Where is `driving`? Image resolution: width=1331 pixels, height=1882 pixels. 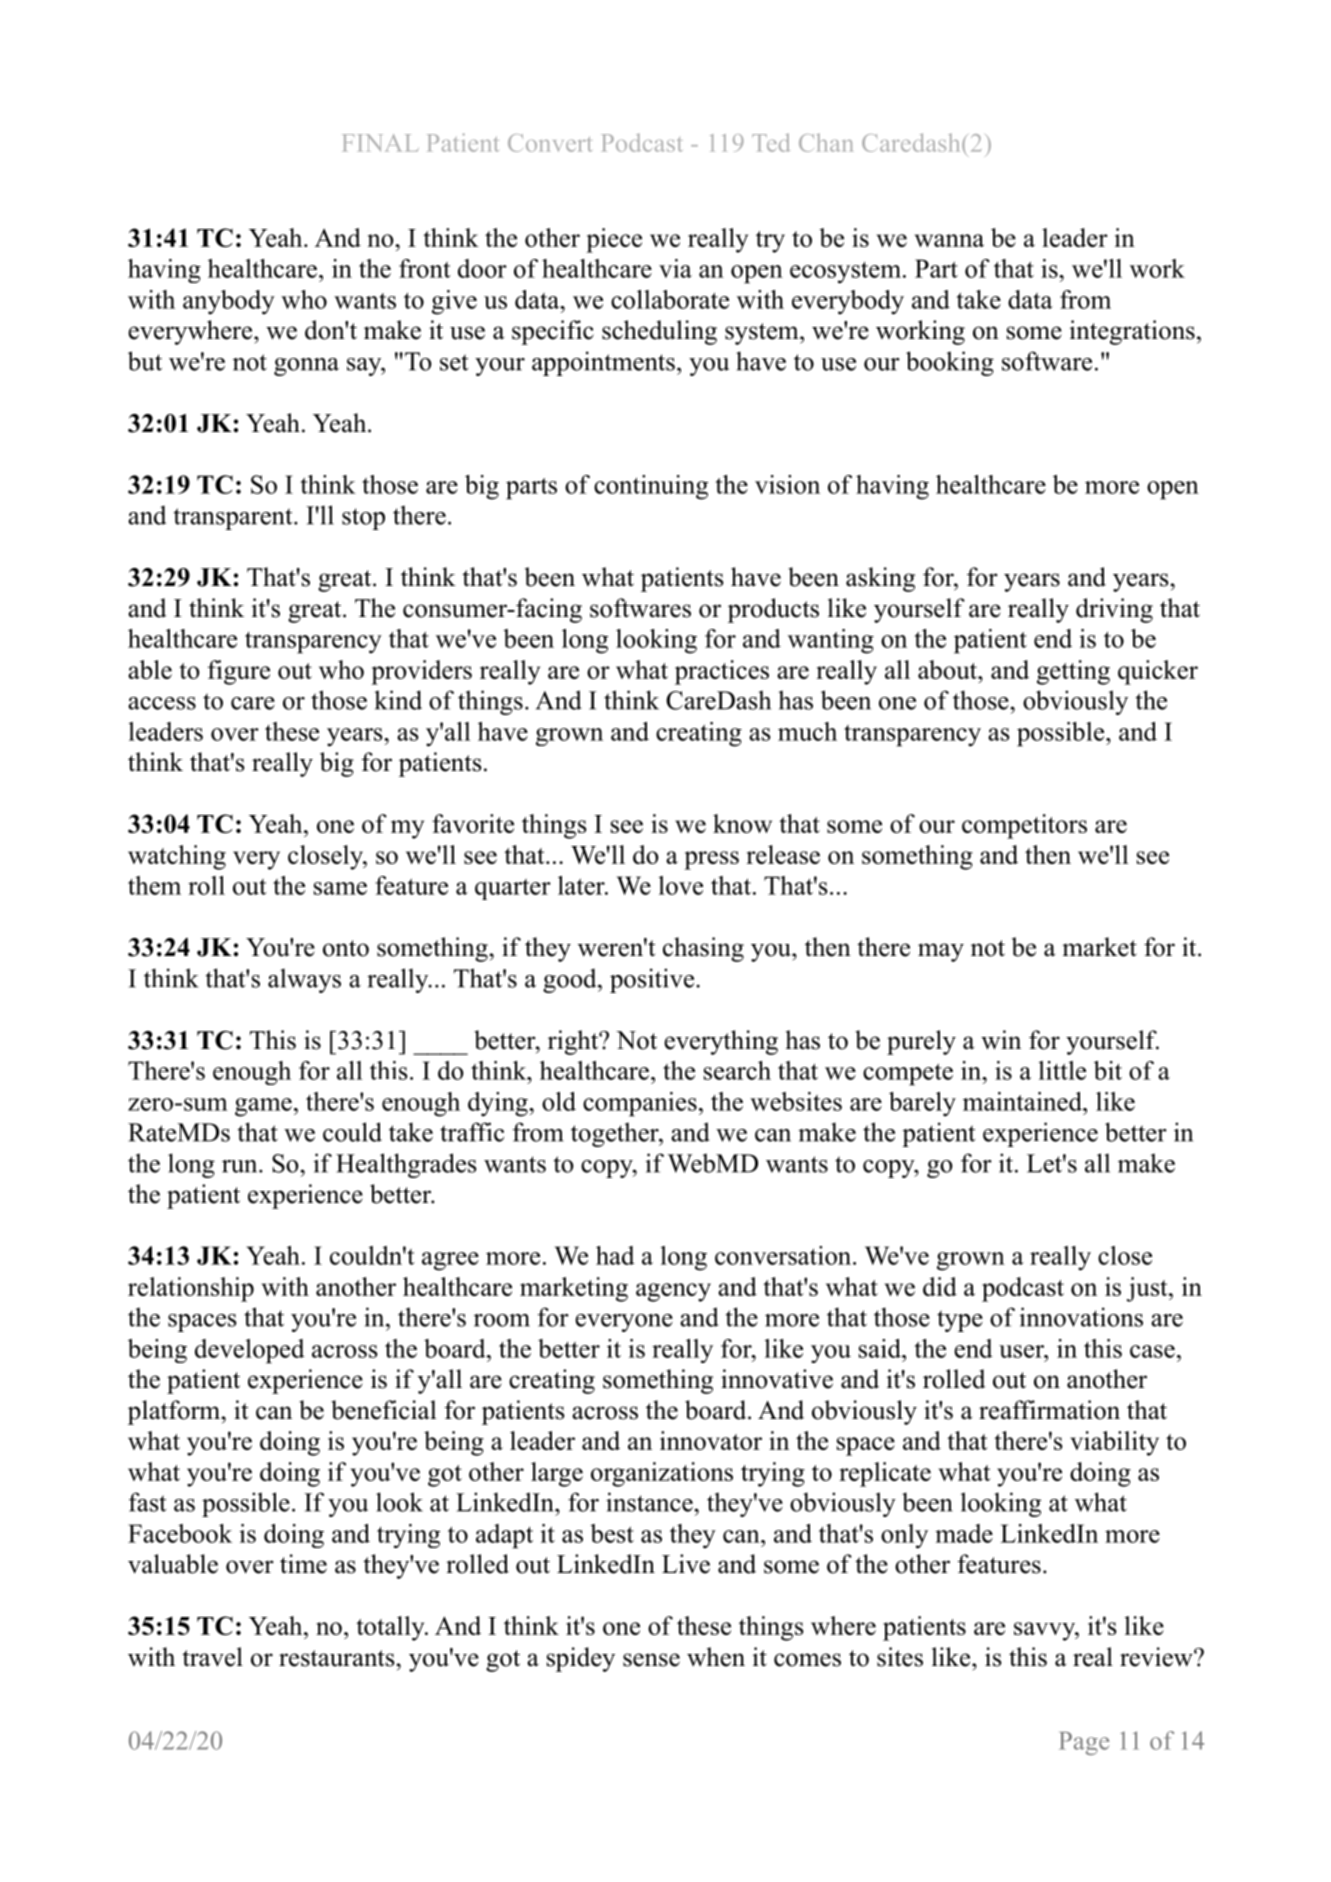
driving is located at coordinates (1114, 610).
